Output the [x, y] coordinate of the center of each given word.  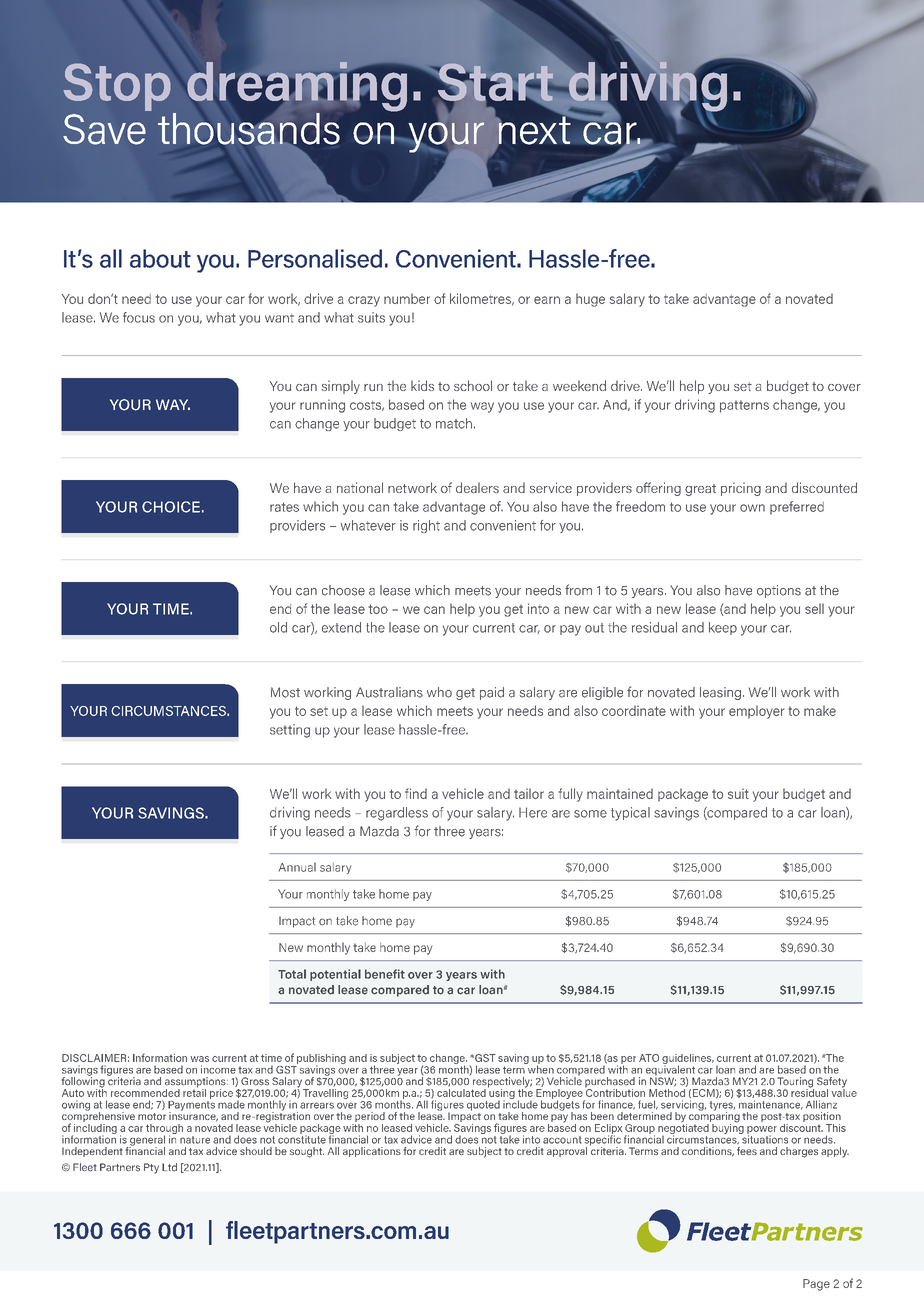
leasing [720, 693]
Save [104, 129]
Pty [151, 1168]
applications [372, 1152]
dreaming [298, 88]
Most [285, 692]
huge [590, 300]
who [439, 692]
